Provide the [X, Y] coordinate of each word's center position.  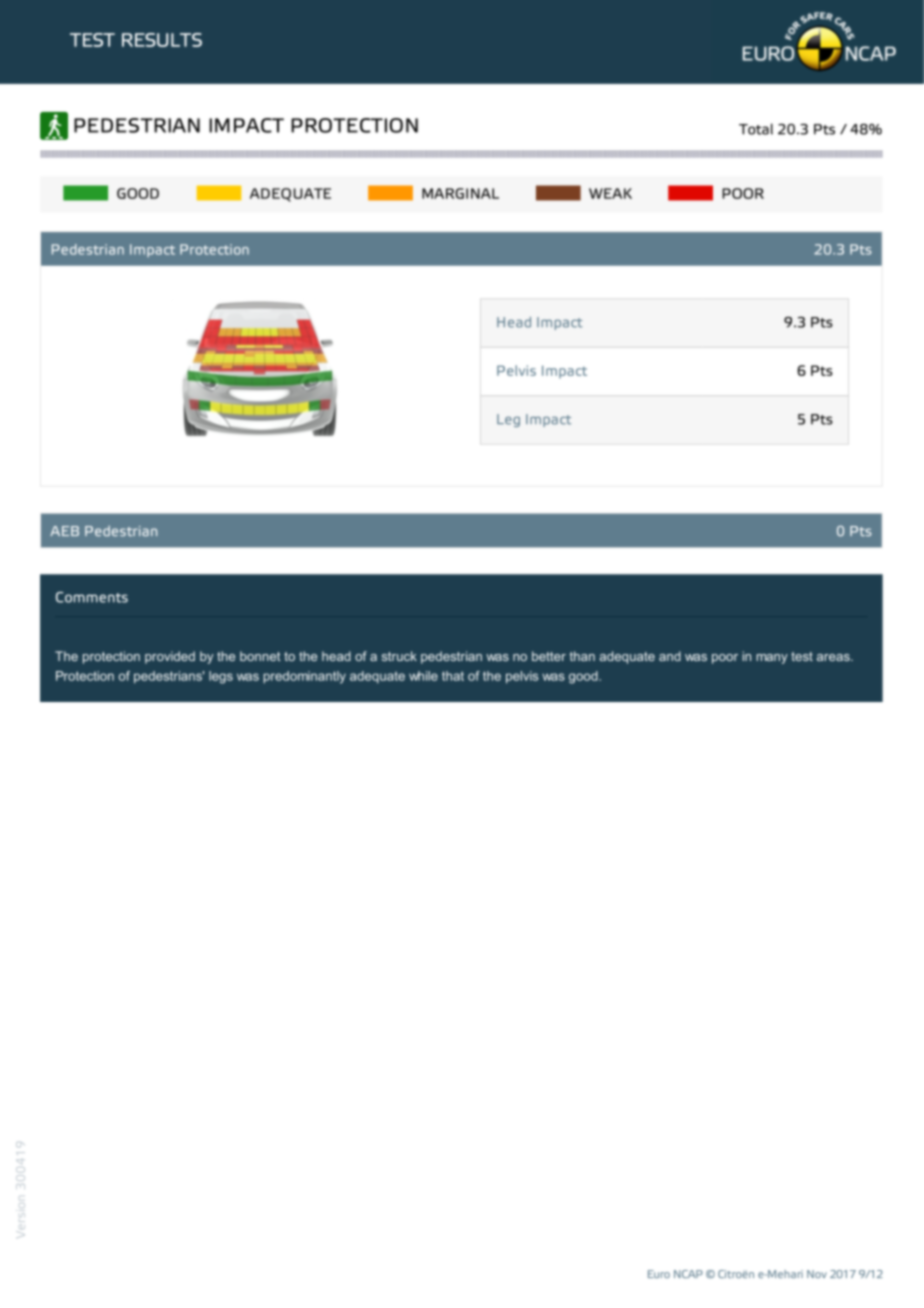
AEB [64, 531]
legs [221, 677]
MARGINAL [460, 193]
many [772, 659]
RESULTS [162, 40]
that [453, 676]
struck [399, 656]
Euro [659, 1274]
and [670, 656]
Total [756, 129]
